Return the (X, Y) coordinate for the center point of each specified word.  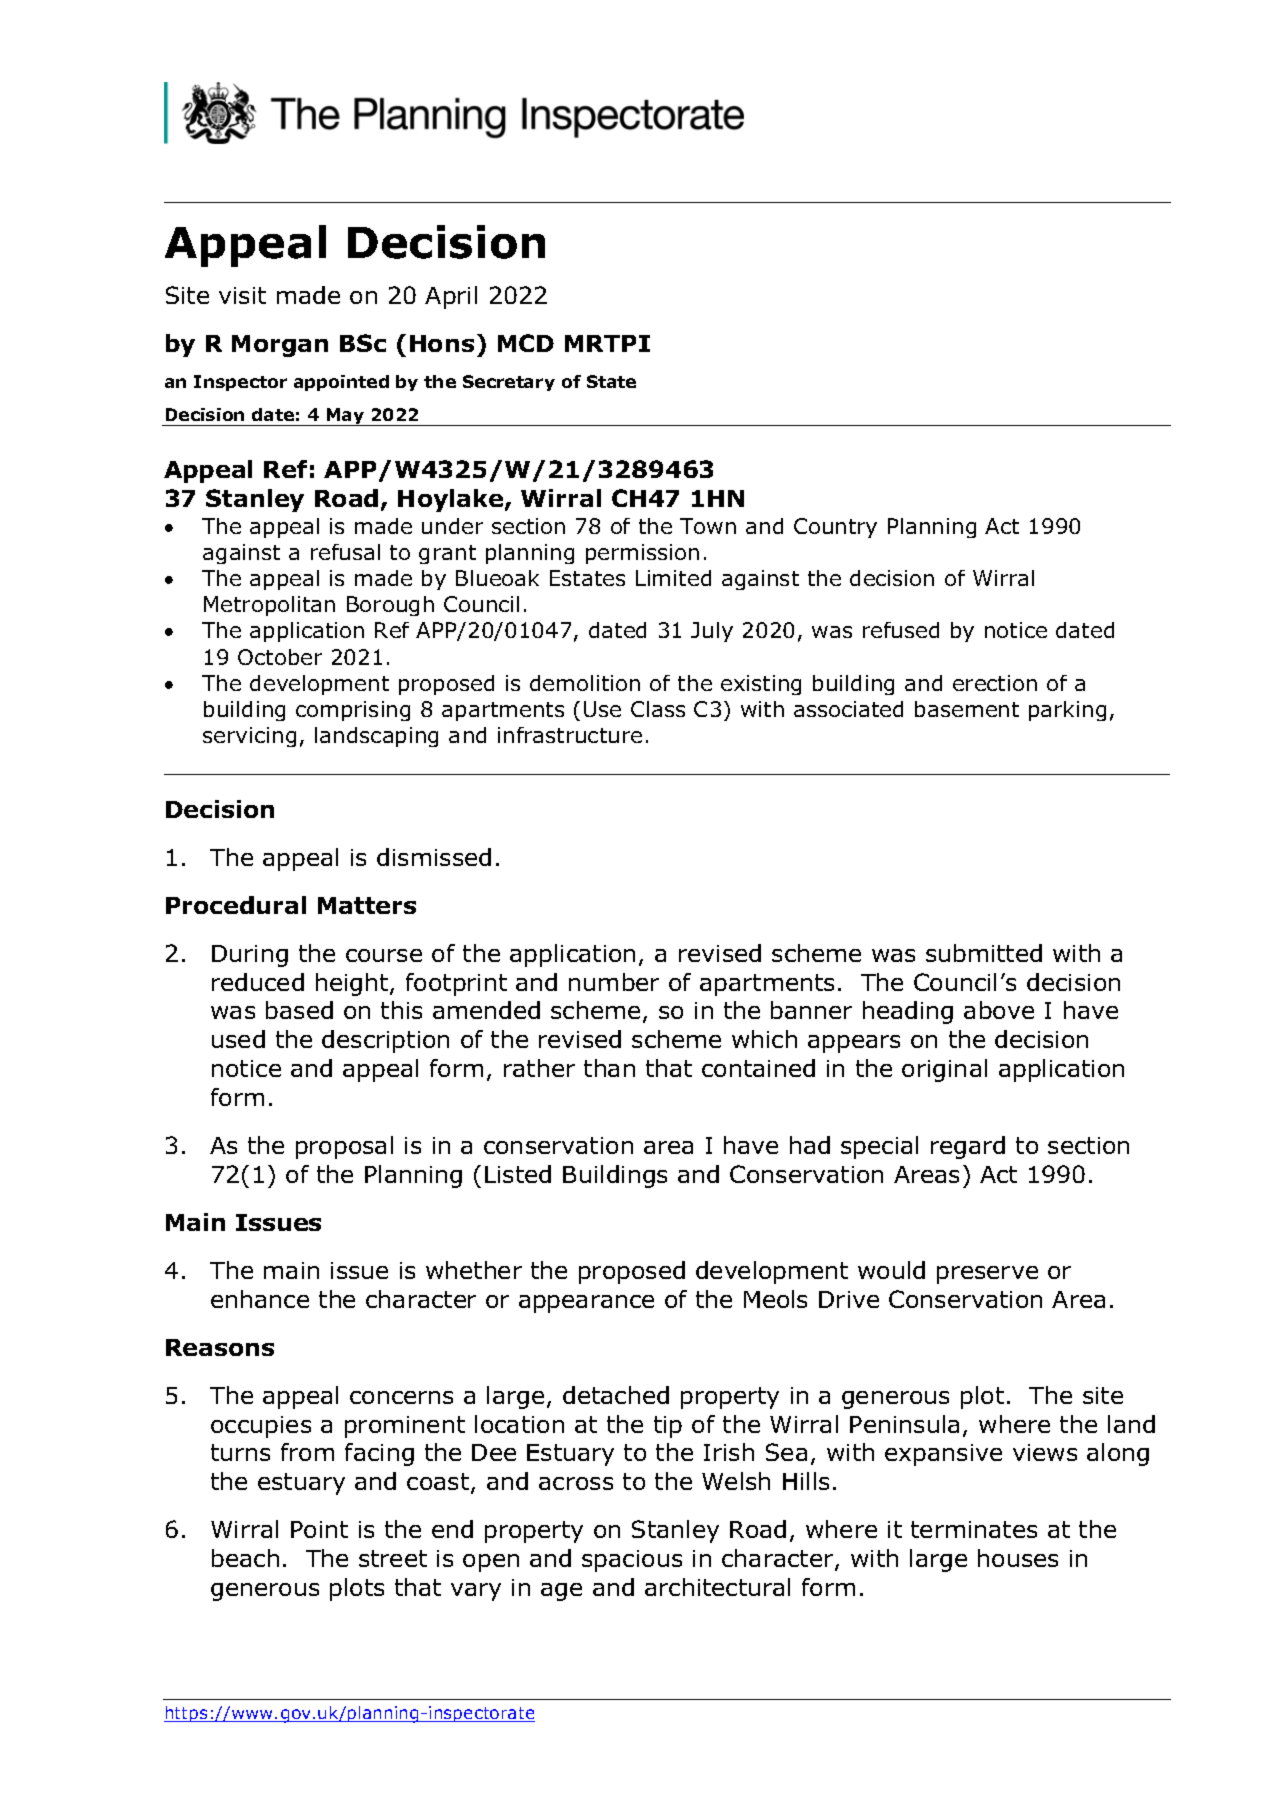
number (614, 982)
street (393, 1558)
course (384, 955)
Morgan (280, 346)
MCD (526, 343)
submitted (984, 953)
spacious (632, 1561)
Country (835, 528)
